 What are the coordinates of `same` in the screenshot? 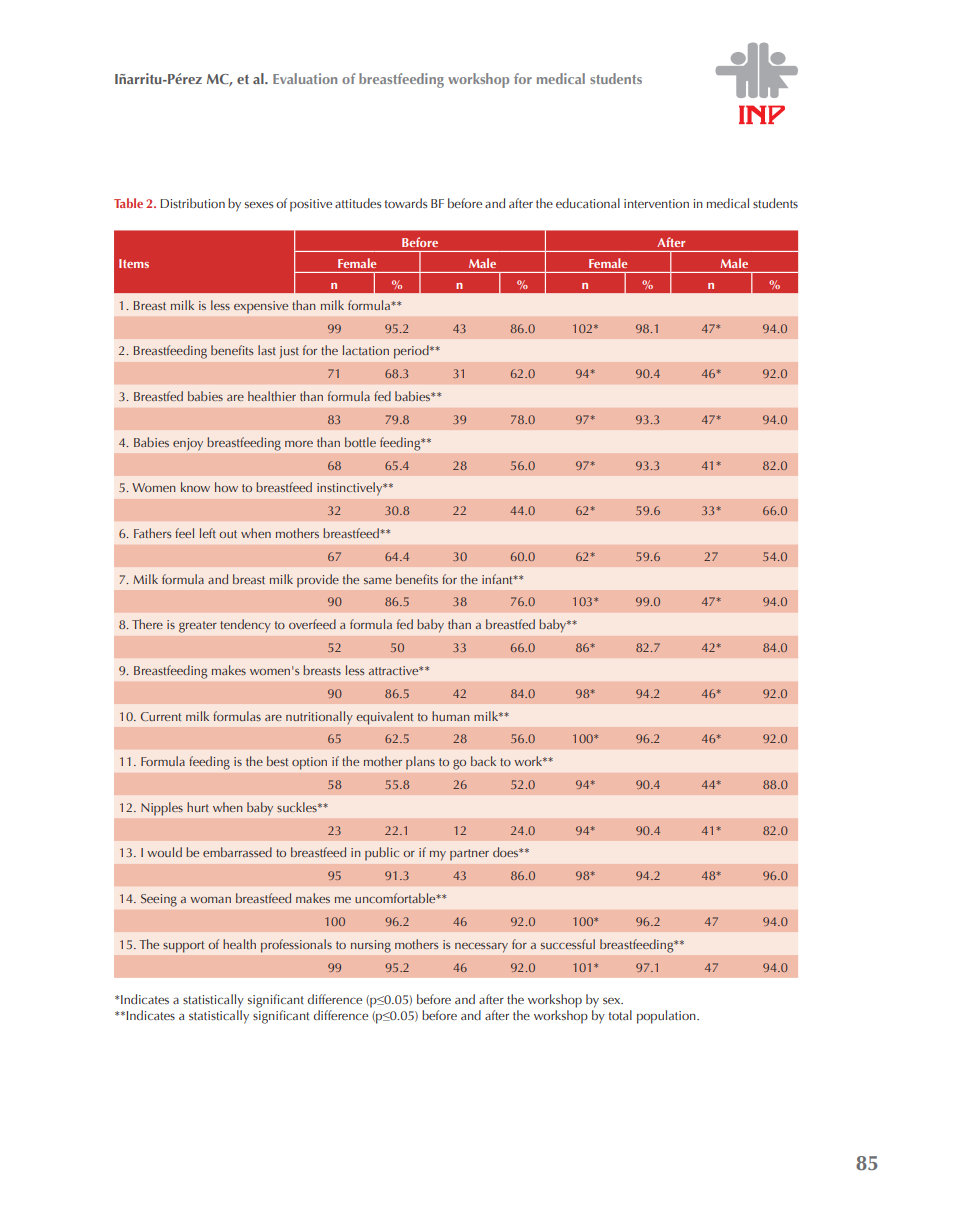 It's located at (378, 581).
